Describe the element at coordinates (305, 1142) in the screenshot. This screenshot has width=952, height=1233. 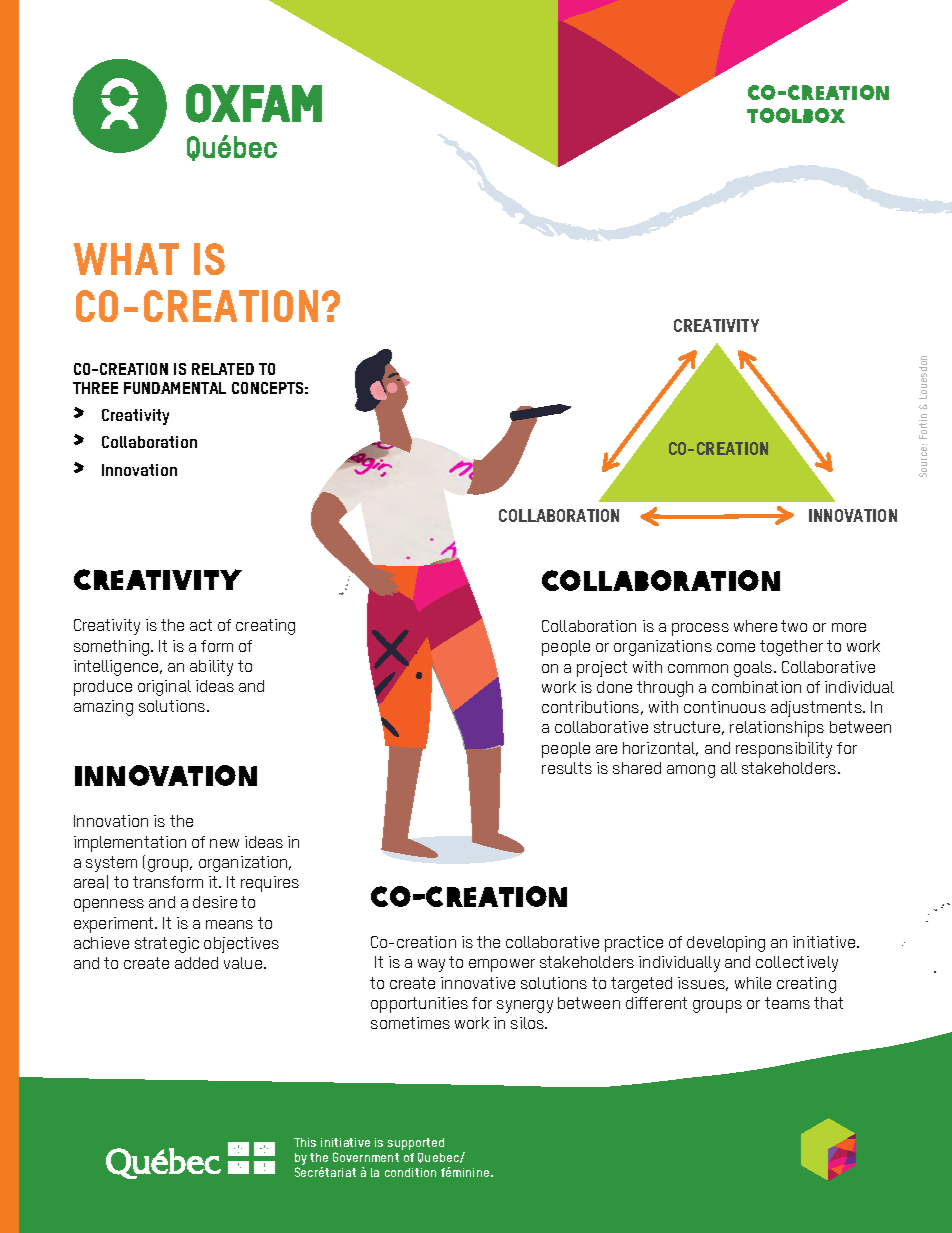
I see `This` at that location.
